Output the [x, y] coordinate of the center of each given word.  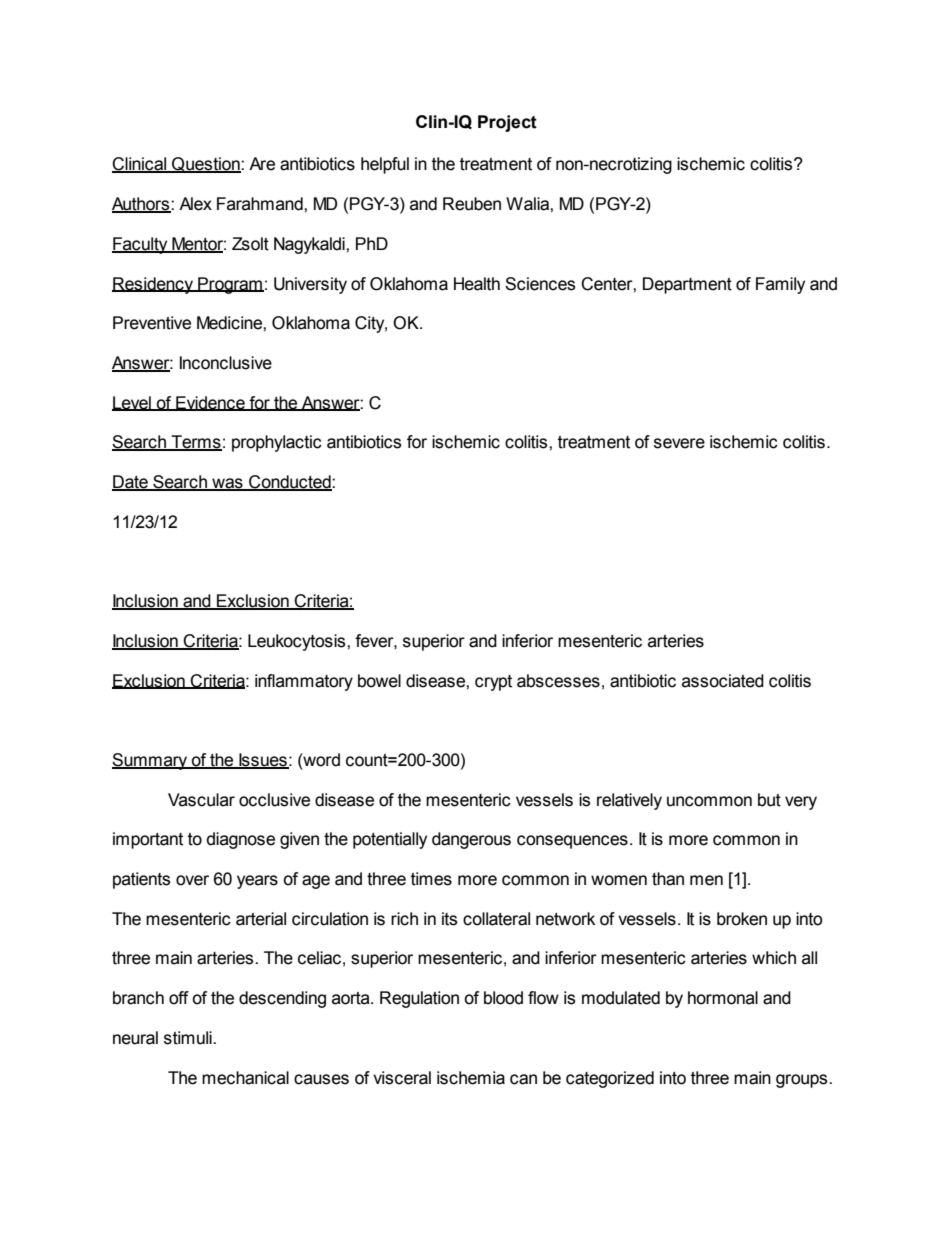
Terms [195, 443]
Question [206, 165]
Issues [263, 761]
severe [679, 443]
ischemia [471, 1078]
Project [507, 123]
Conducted [290, 483]
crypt [493, 683]
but [769, 800]
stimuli [189, 1038]
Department [687, 285]
